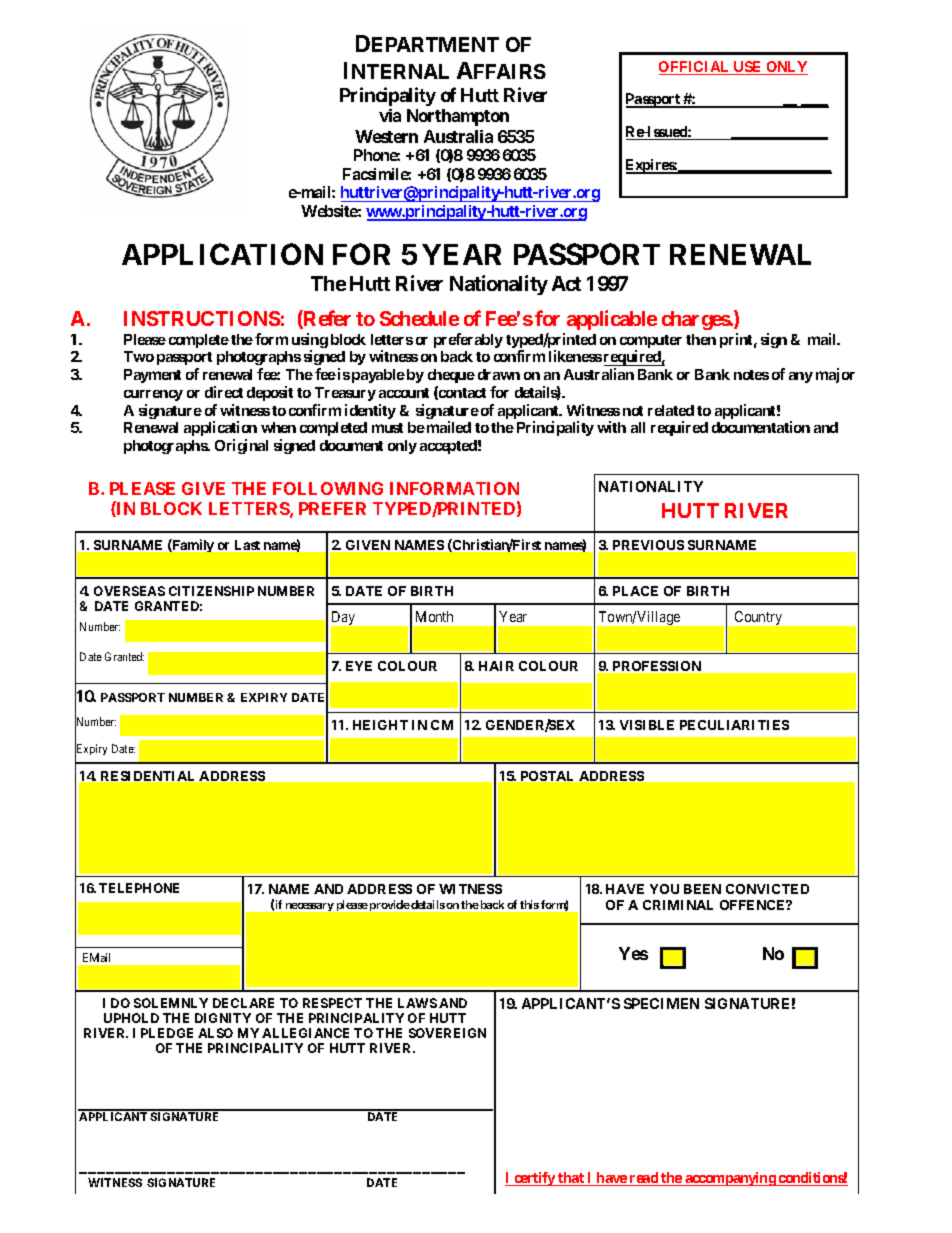 Image resolution: width=952 pixels, height=1233 pixels. What do you see at coordinates (147, 776) in the page?
I see `RESIDENTIAL` at bounding box center [147, 776].
